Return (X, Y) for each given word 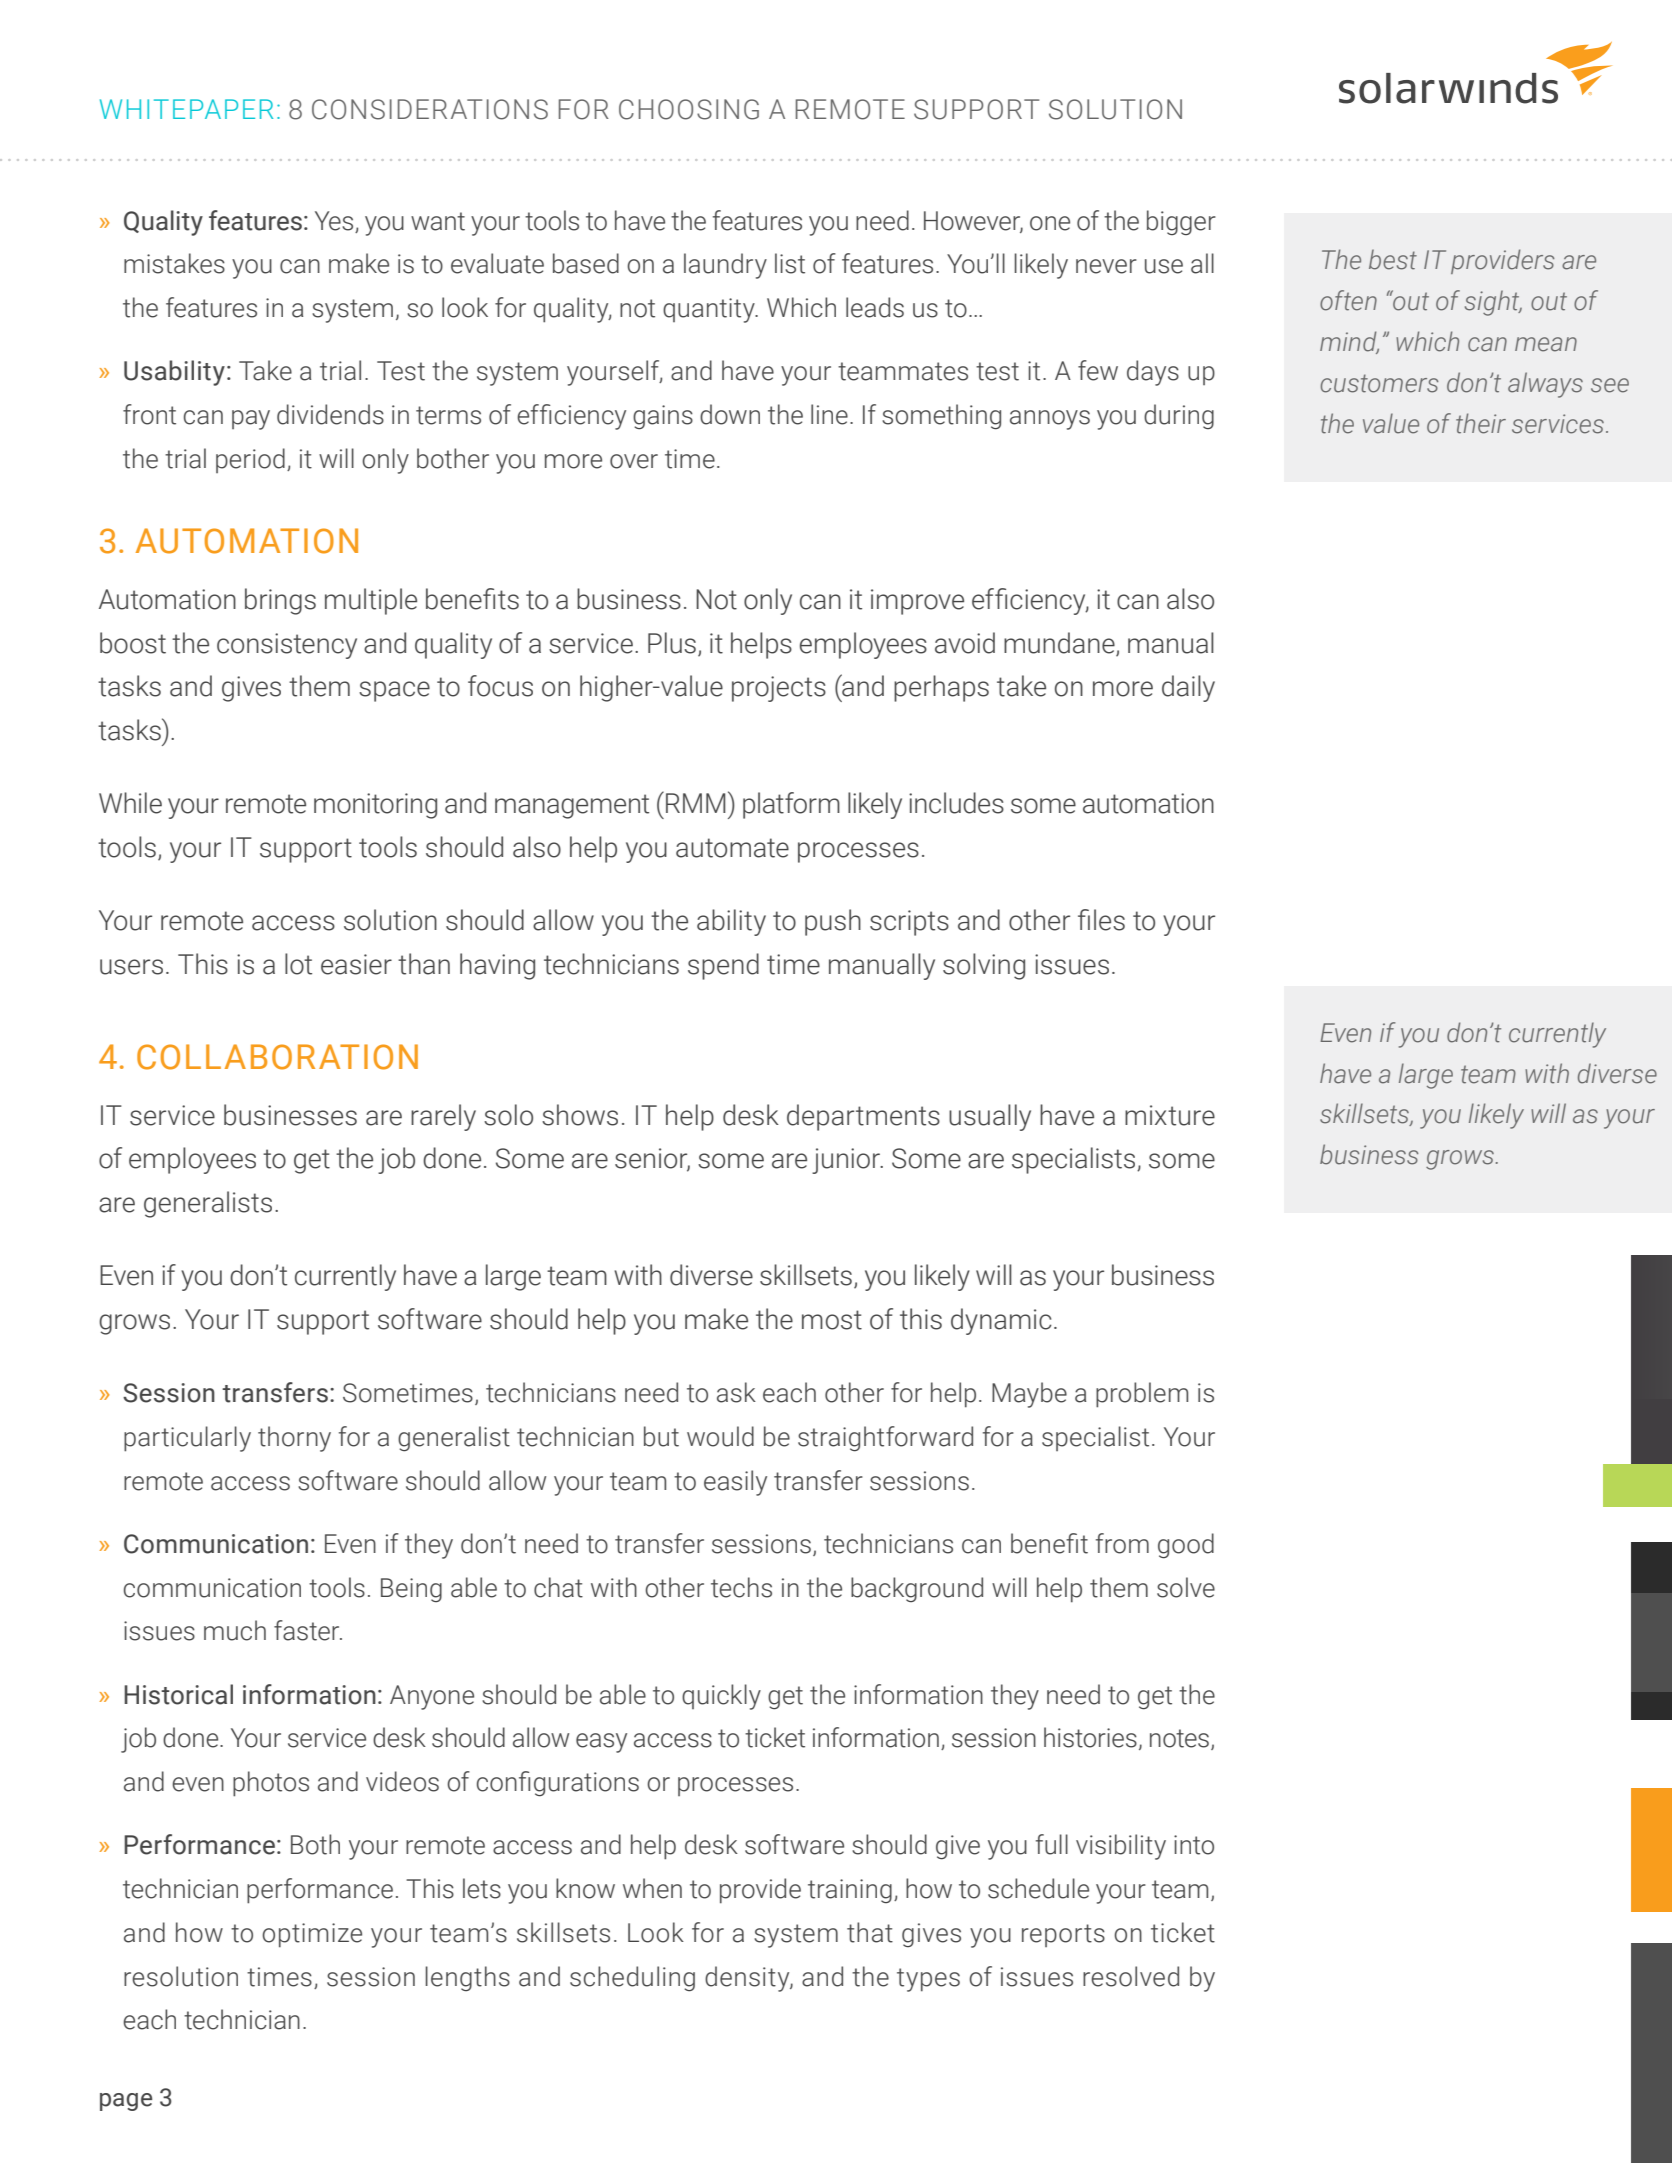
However (973, 221)
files (1101, 920)
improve (917, 602)
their (1481, 423)
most (832, 1320)
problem (1142, 1395)
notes (1179, 1738)
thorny (294, 1439)
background (917, 1589)
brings (280, 601)
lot (298, 964)
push (833, 922)
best (1393, 259)
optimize (312, 1935)
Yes (334, 221)
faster (308, 1630)
